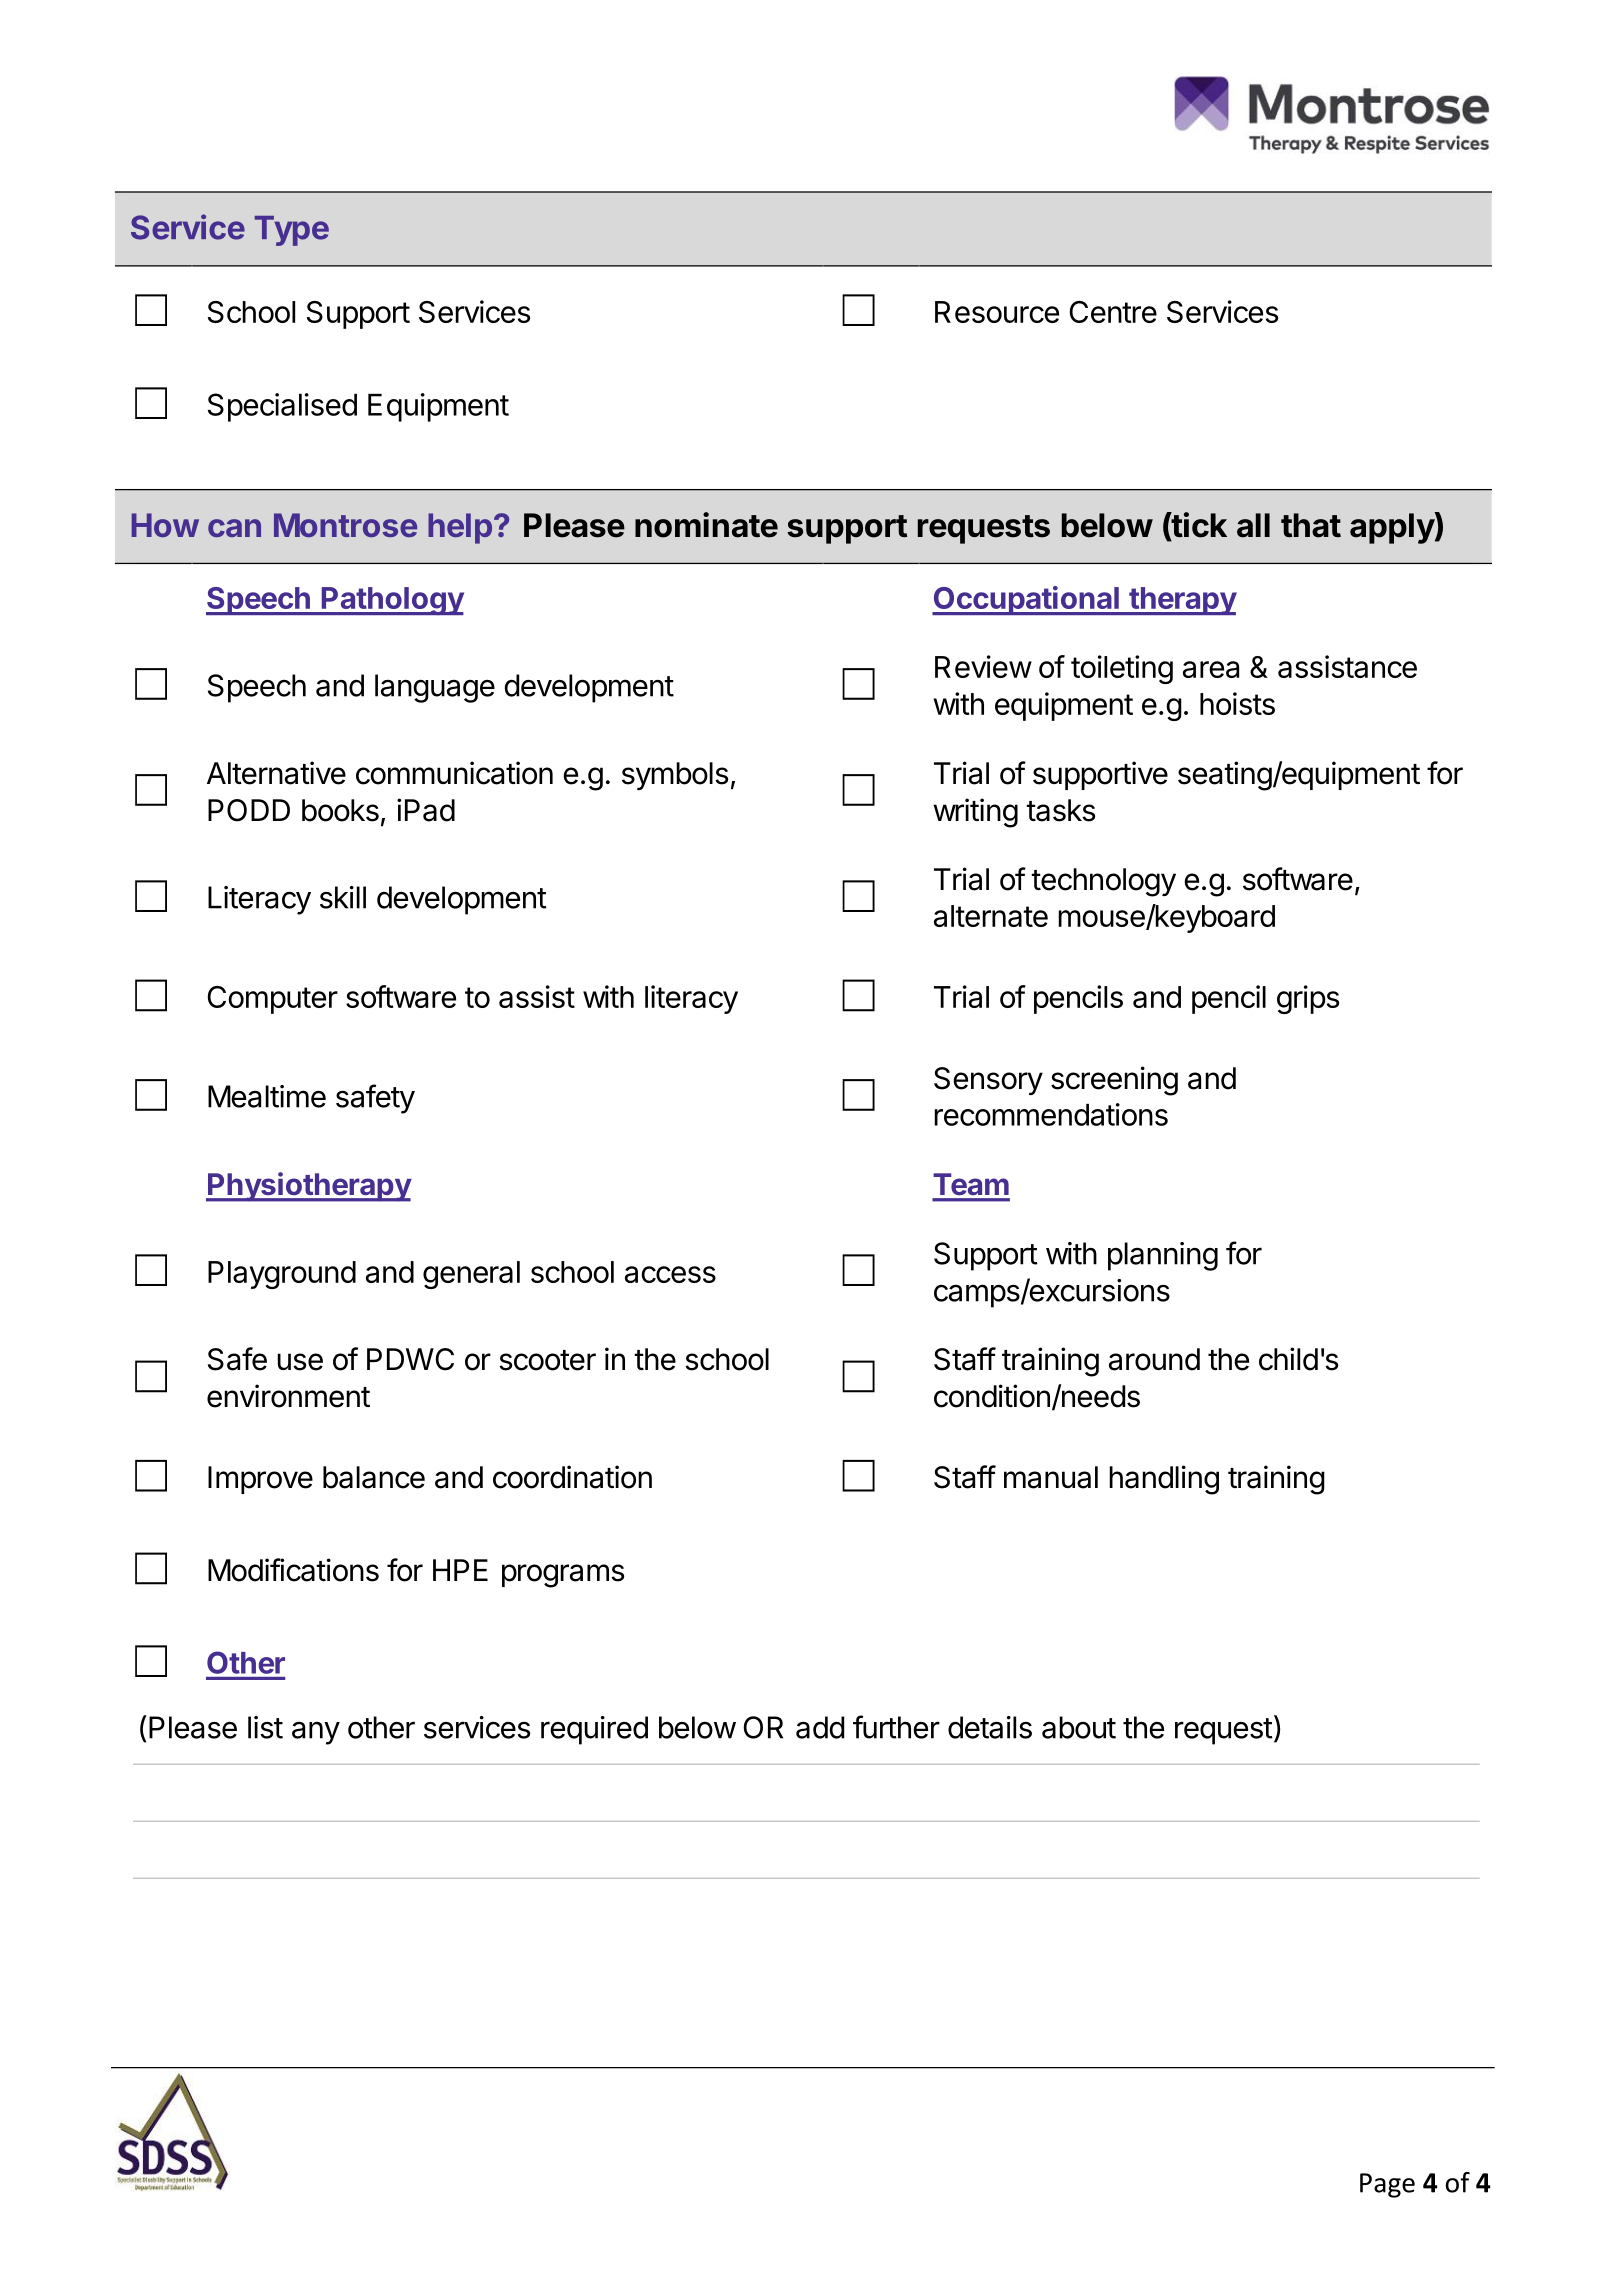 The image size is (1605, 2272). Describe the element at coordinates (1163, 1256) in the screenshot. I see `planning` at that location.
